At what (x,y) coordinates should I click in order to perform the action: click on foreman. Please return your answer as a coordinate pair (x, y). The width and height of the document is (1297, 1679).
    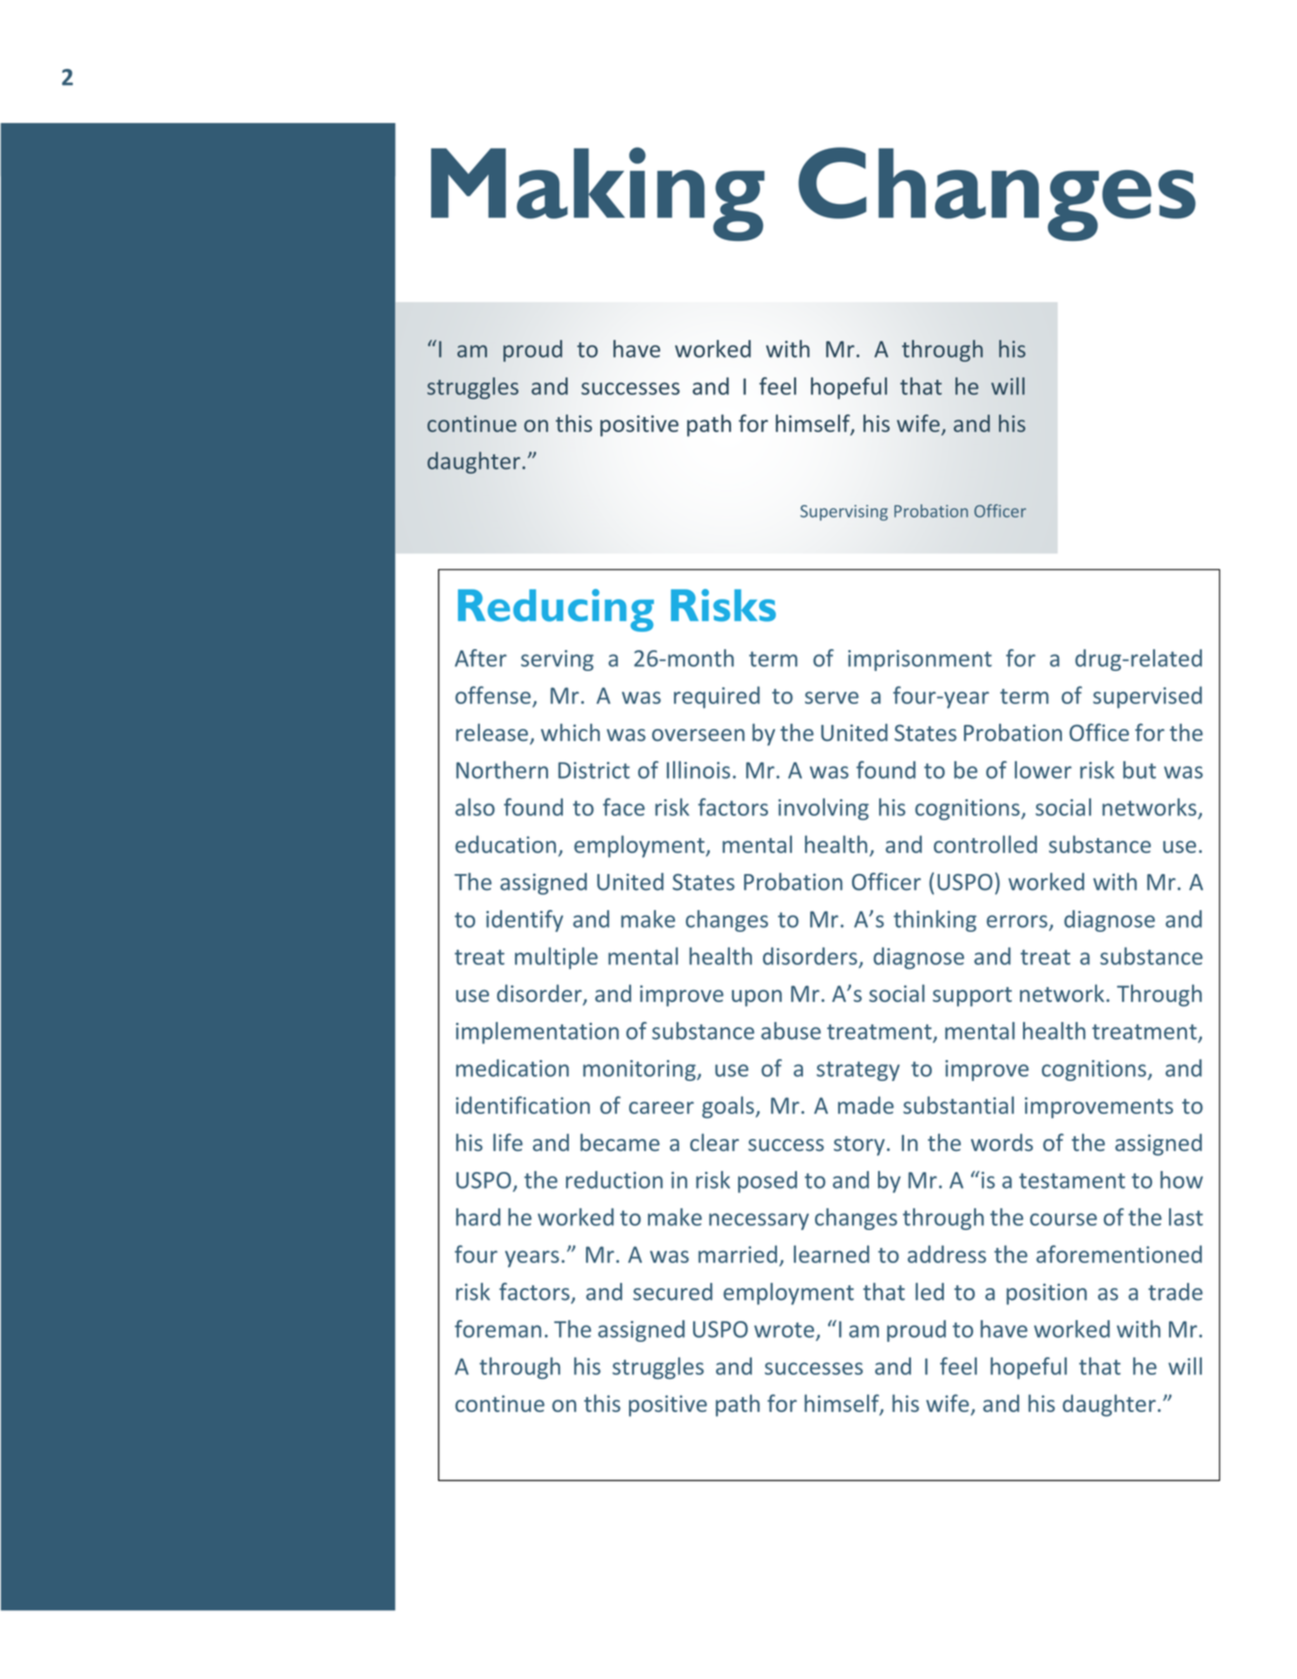
    Looking at the image, I should click on (498, 1329).
